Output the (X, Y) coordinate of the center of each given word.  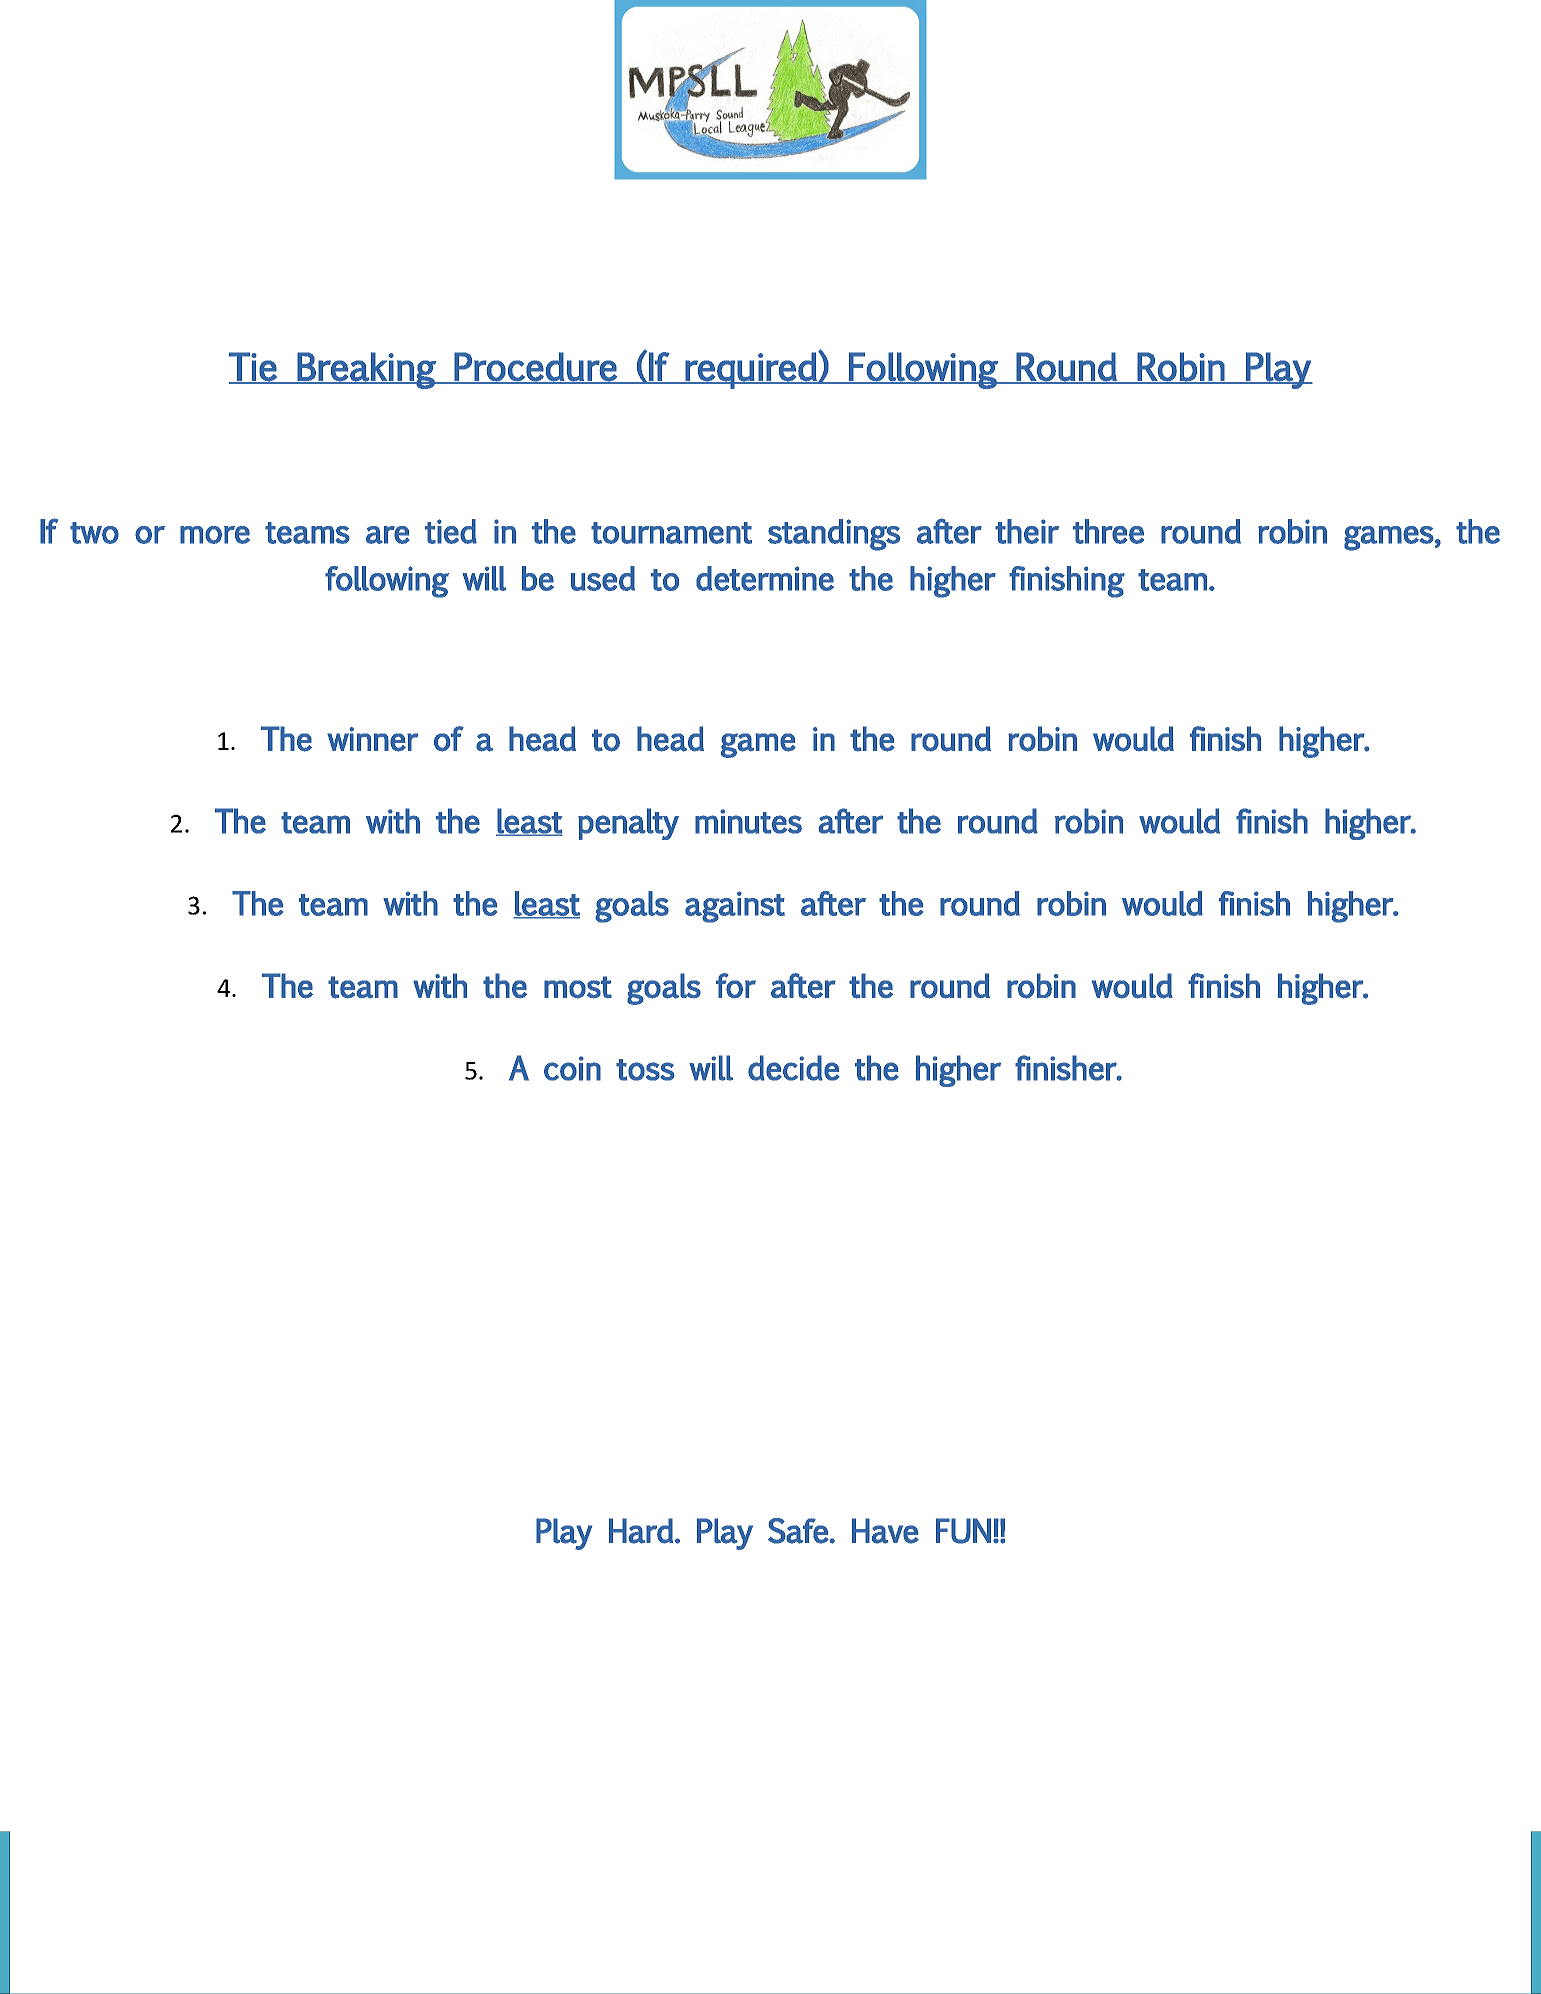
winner (372, 739)
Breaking (367, 370)
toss (645, 1070)
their (1027, 531)
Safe (798, 1531)
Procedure (536, 367)
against (735, 907)
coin (572, 1068)
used (603, 578)
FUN (963, 1531)
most (578, 987)
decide (794, 1068)
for (736, 985)
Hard (641, 1531)
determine (765, 578)
